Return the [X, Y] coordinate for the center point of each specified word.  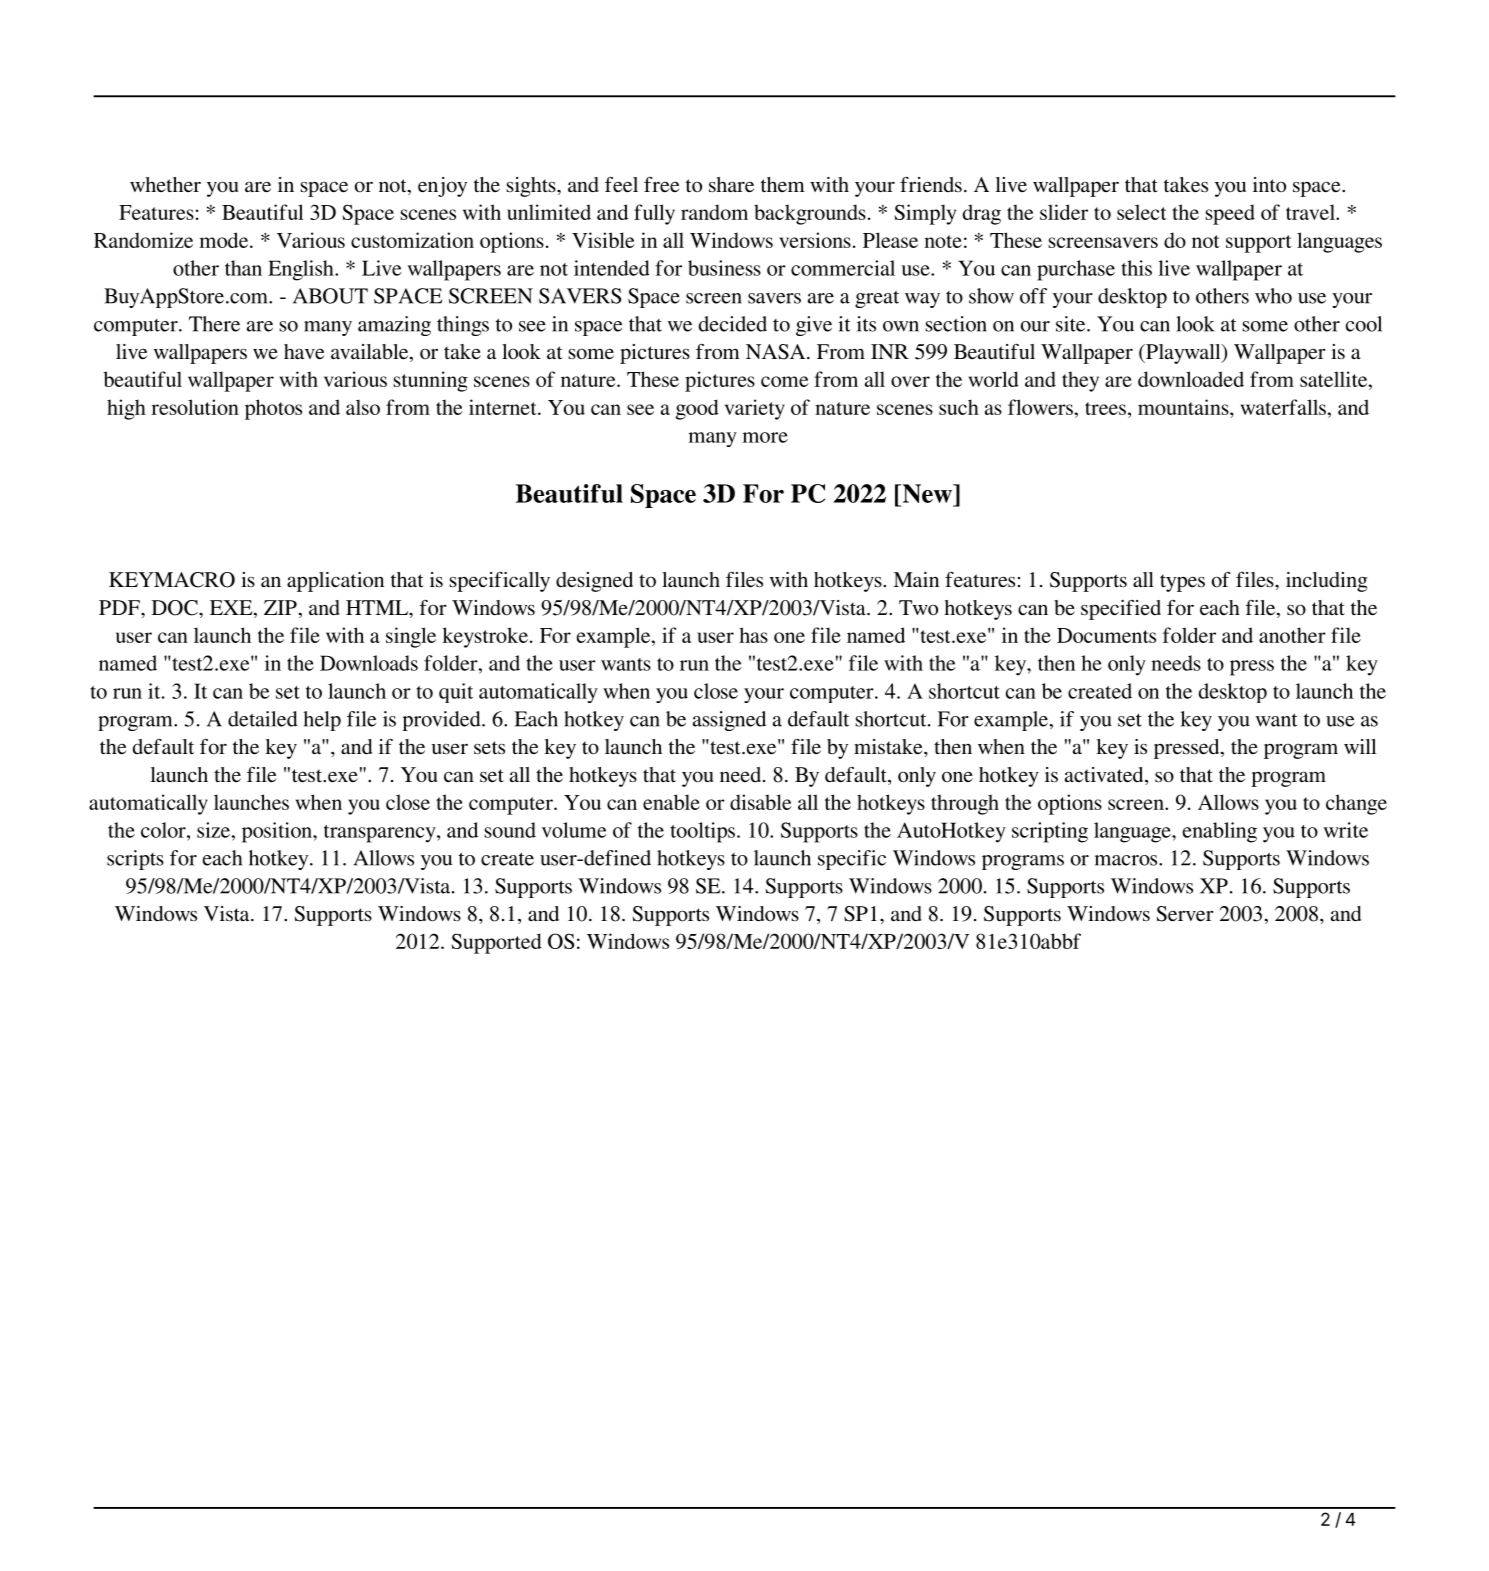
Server [1185, 914]
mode [225, 240]
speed [1230, 214]
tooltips [702, 832]
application [335, 582]
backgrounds [810, 214]
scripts [135, 860]
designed [594, 582]
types [1182, 583]
